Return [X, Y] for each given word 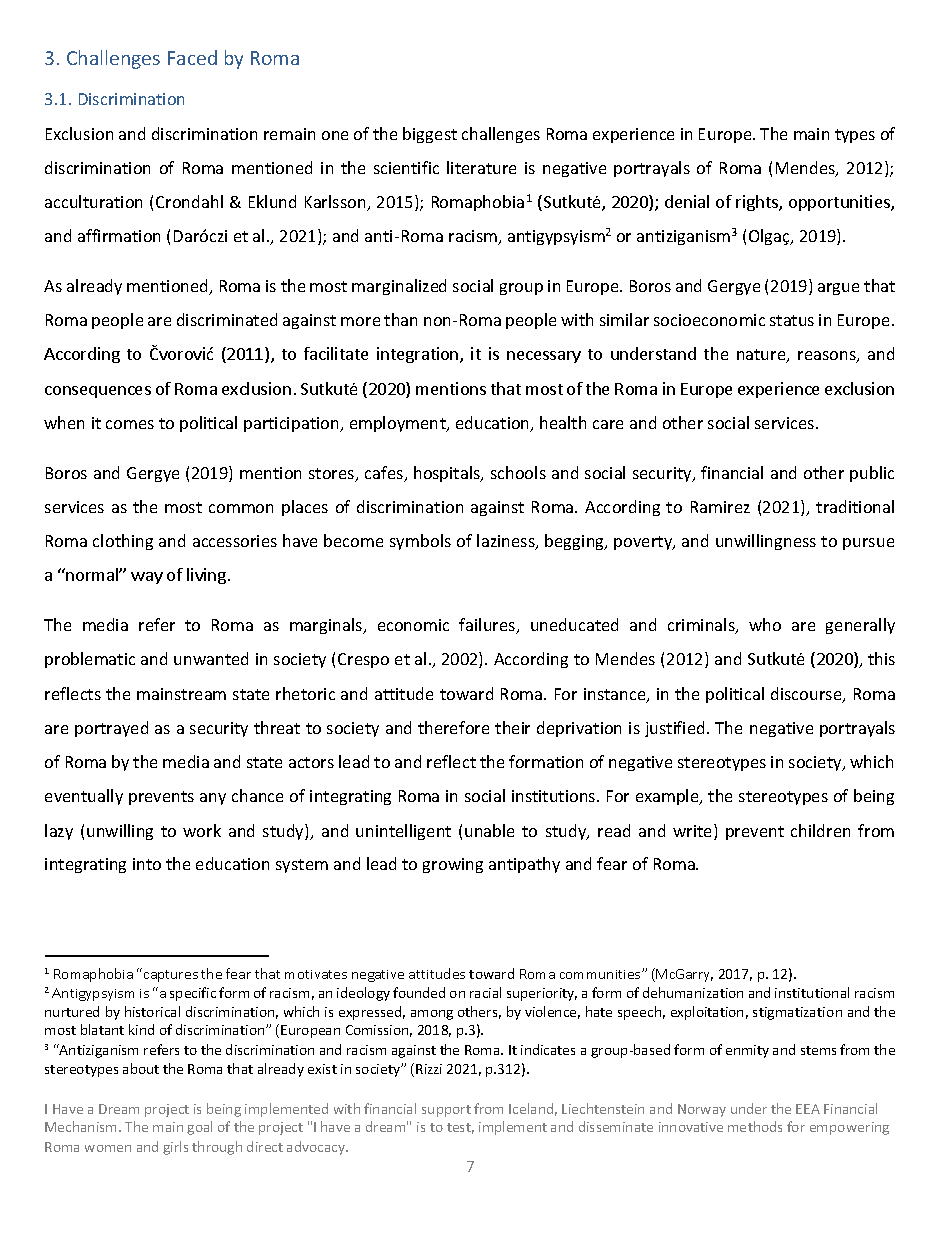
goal [199, 1128]
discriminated [227, 319]
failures [488, 626]
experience [633, 135]
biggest [430, 135]
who [765, 624]
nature [762, 356]
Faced [192, 57]
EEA [808, 1109]
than [400, 319]
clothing [123, 542]
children [820, 830]
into [147, 864]
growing [453, 865]
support [446, 1111]
